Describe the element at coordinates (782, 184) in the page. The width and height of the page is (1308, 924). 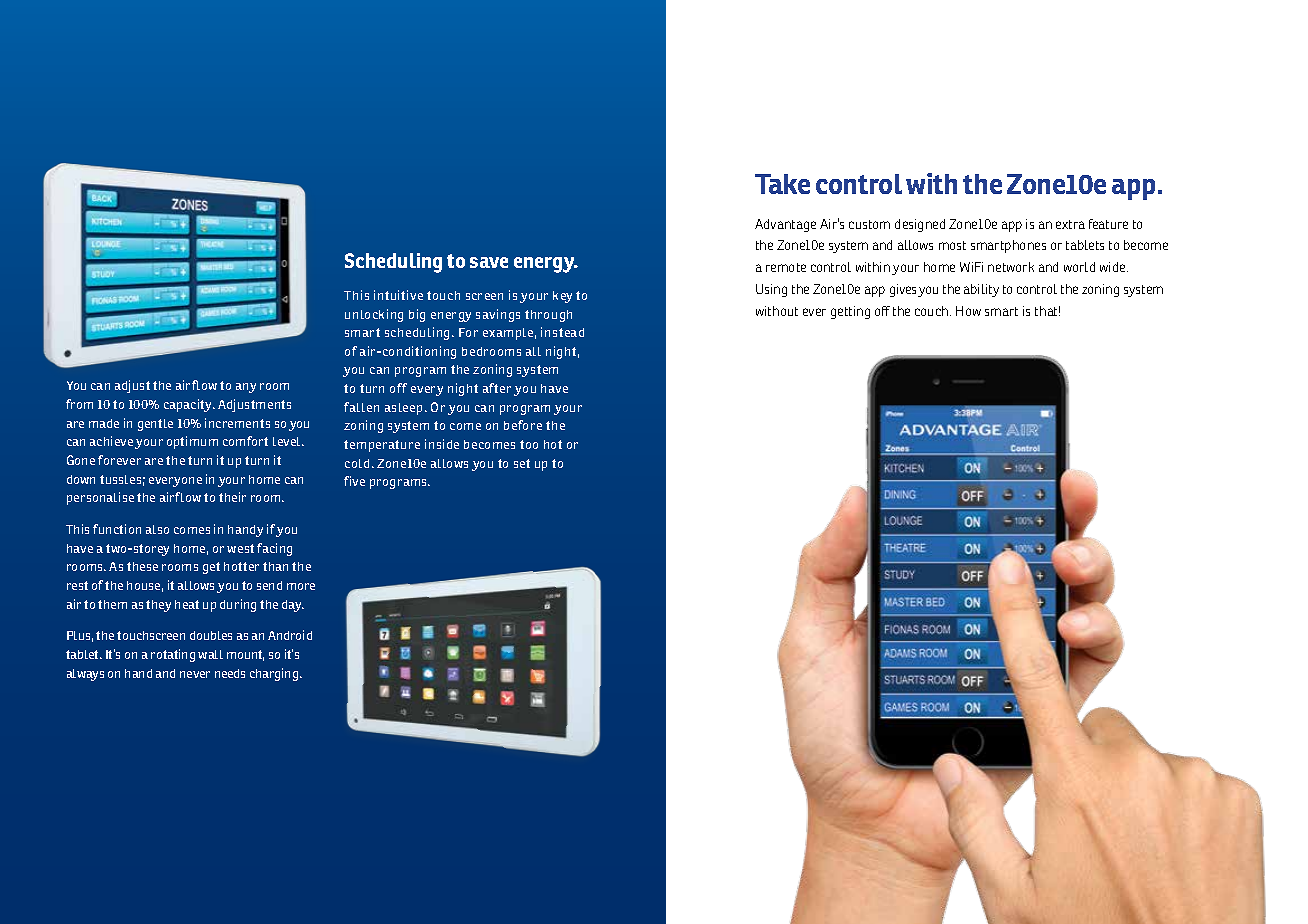
I see `Take` at that location.
